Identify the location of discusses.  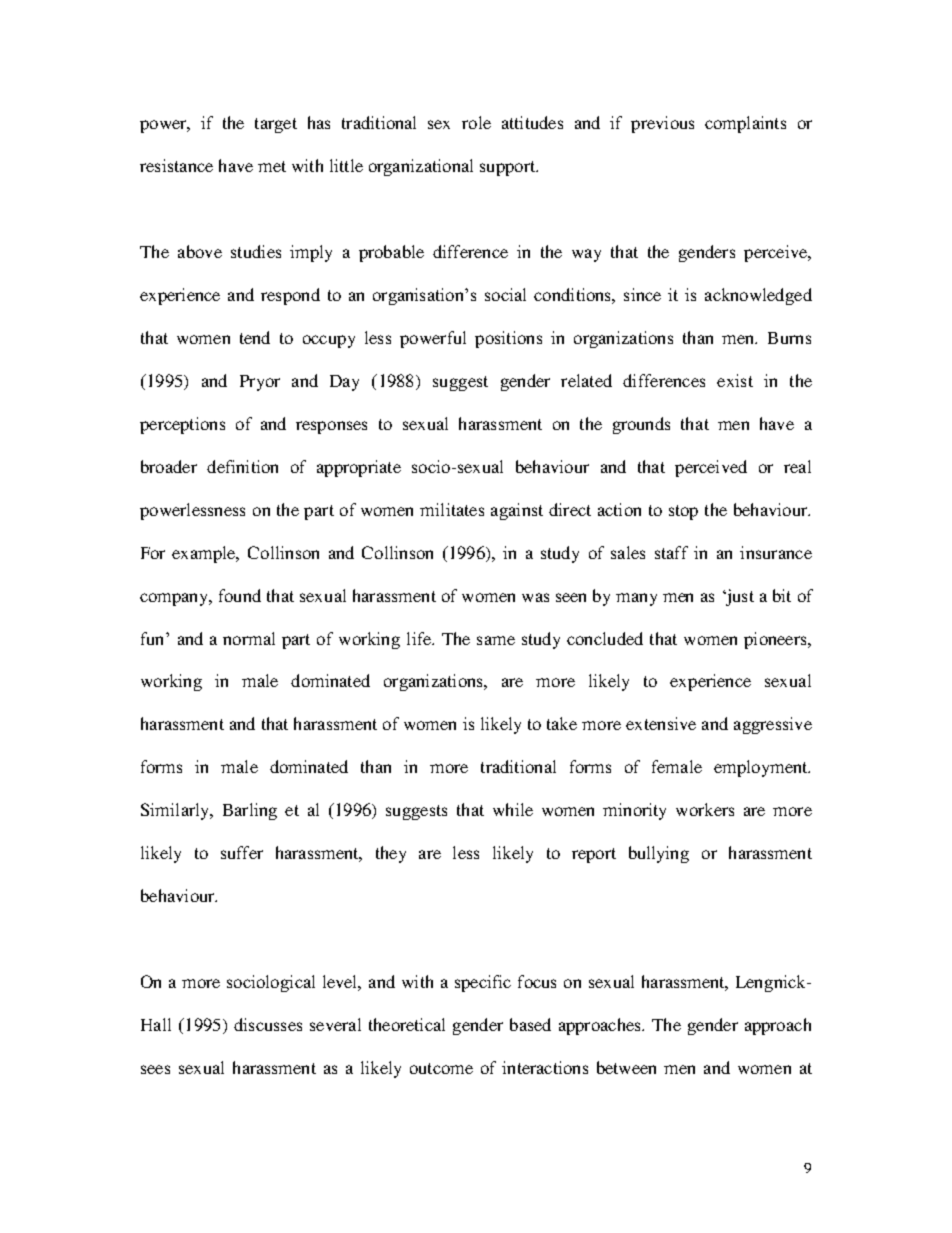
(268, 1024).
